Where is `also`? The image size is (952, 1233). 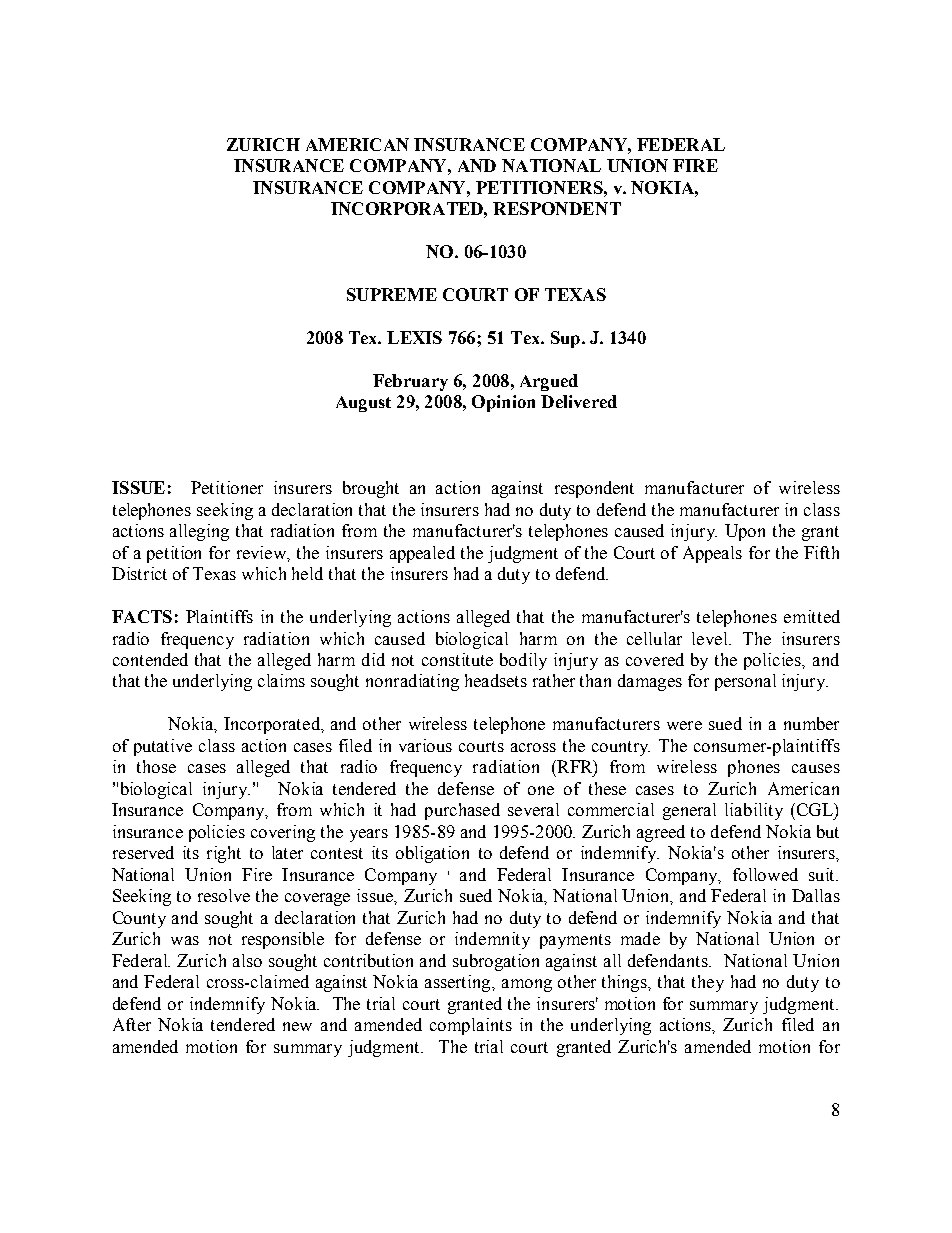 also is located at coordinates (247, 960).
